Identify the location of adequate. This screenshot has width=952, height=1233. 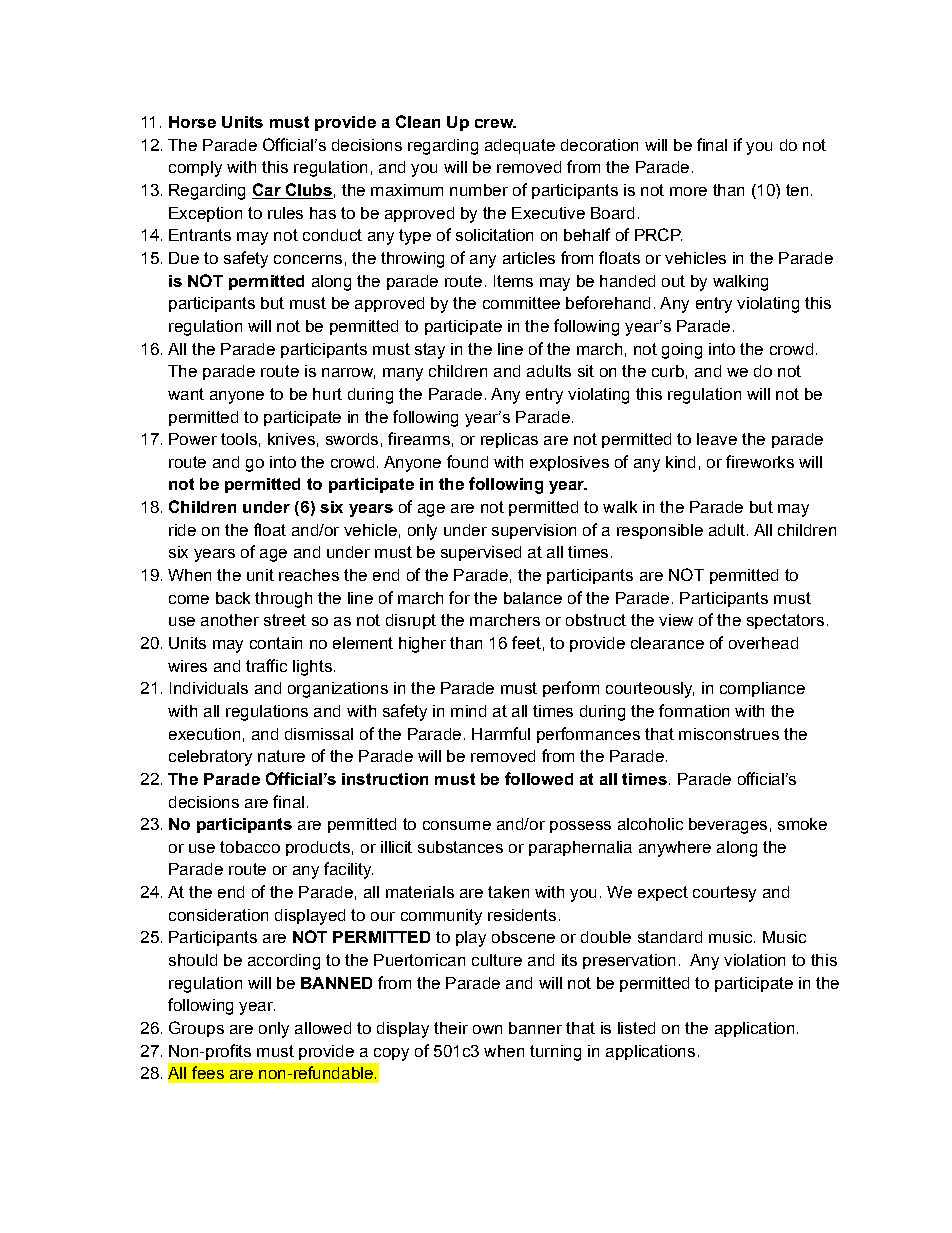
(520, 146).
